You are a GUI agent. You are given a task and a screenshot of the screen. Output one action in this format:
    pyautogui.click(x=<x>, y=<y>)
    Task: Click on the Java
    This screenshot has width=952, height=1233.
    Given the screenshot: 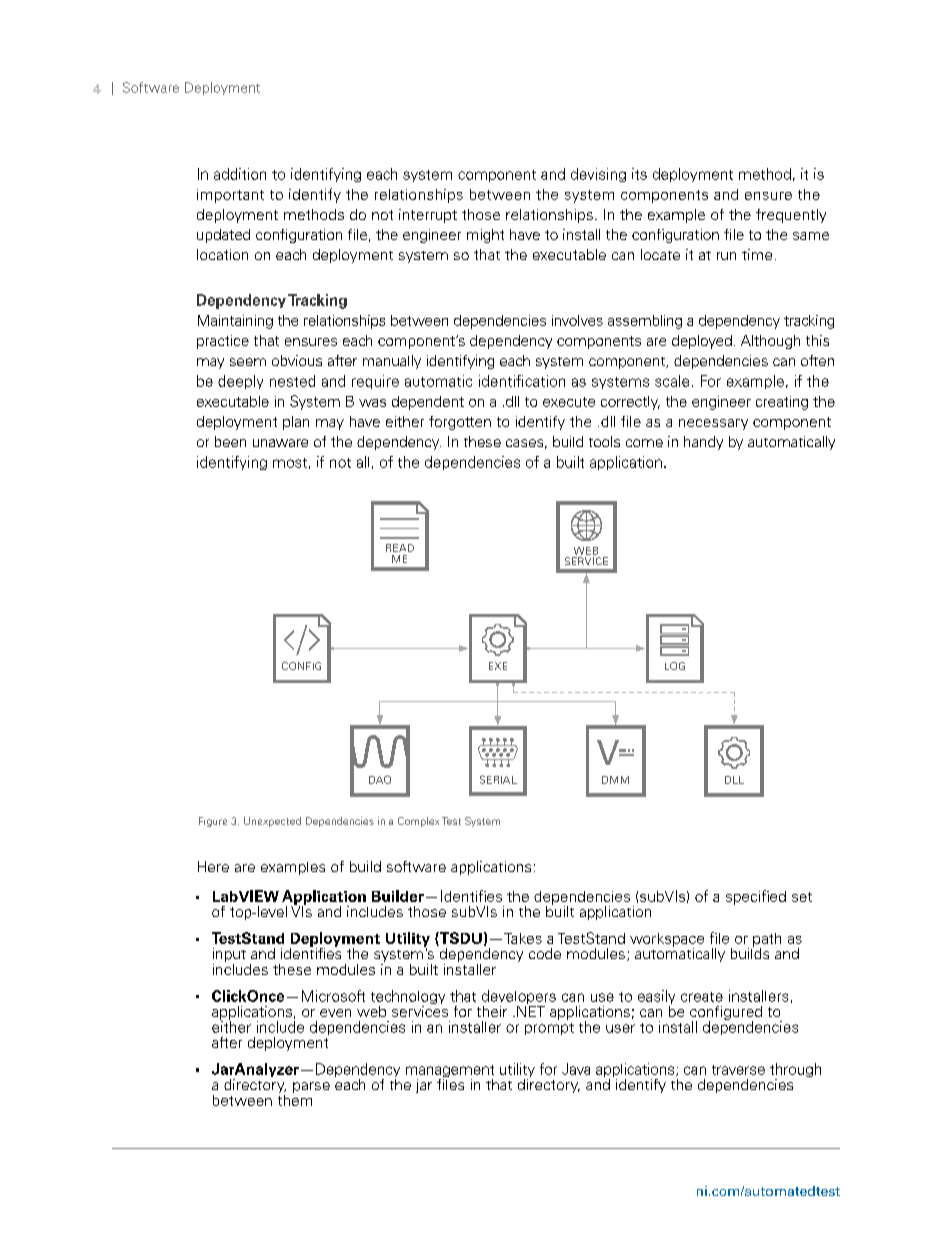 What is the action you would take?
    pyautogui.click(x=576, y=1069)
